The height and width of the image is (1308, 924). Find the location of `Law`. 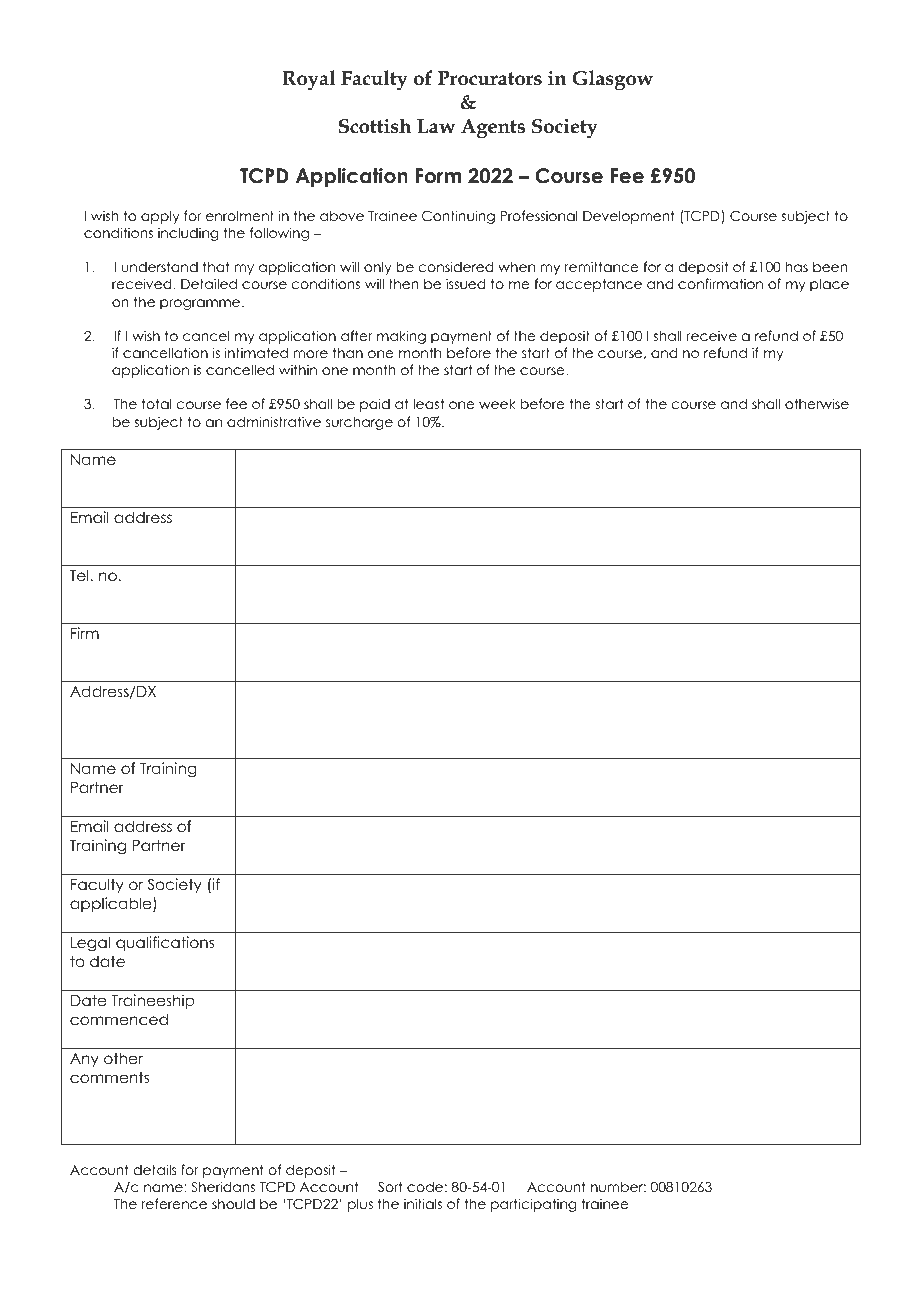

Law is located at coordinates (436, 126).
